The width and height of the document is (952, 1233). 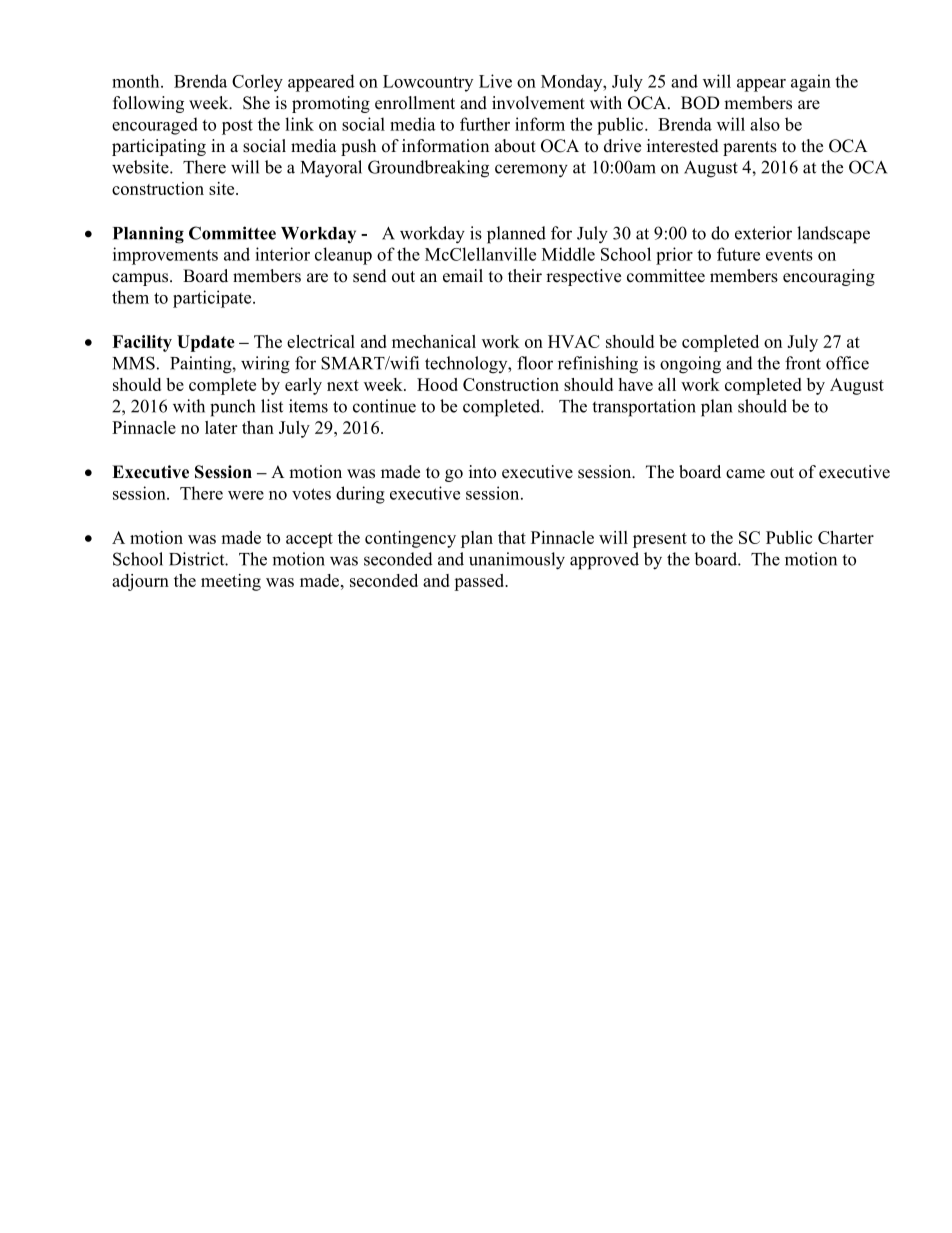 I want to click on email, so click(x=463, y=276).
